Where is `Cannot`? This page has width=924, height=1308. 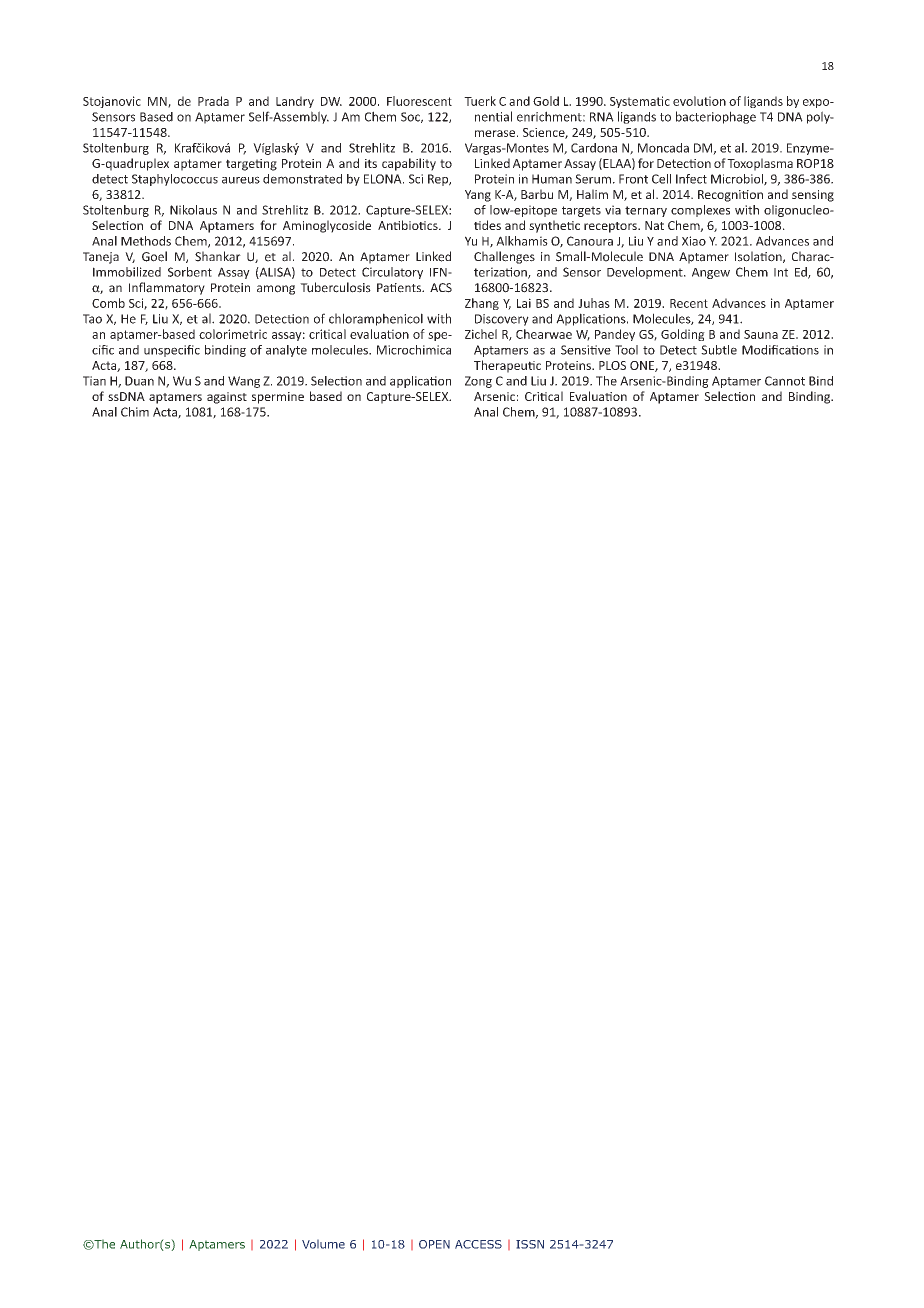 Cannot is located at coordinates (785, 381).
